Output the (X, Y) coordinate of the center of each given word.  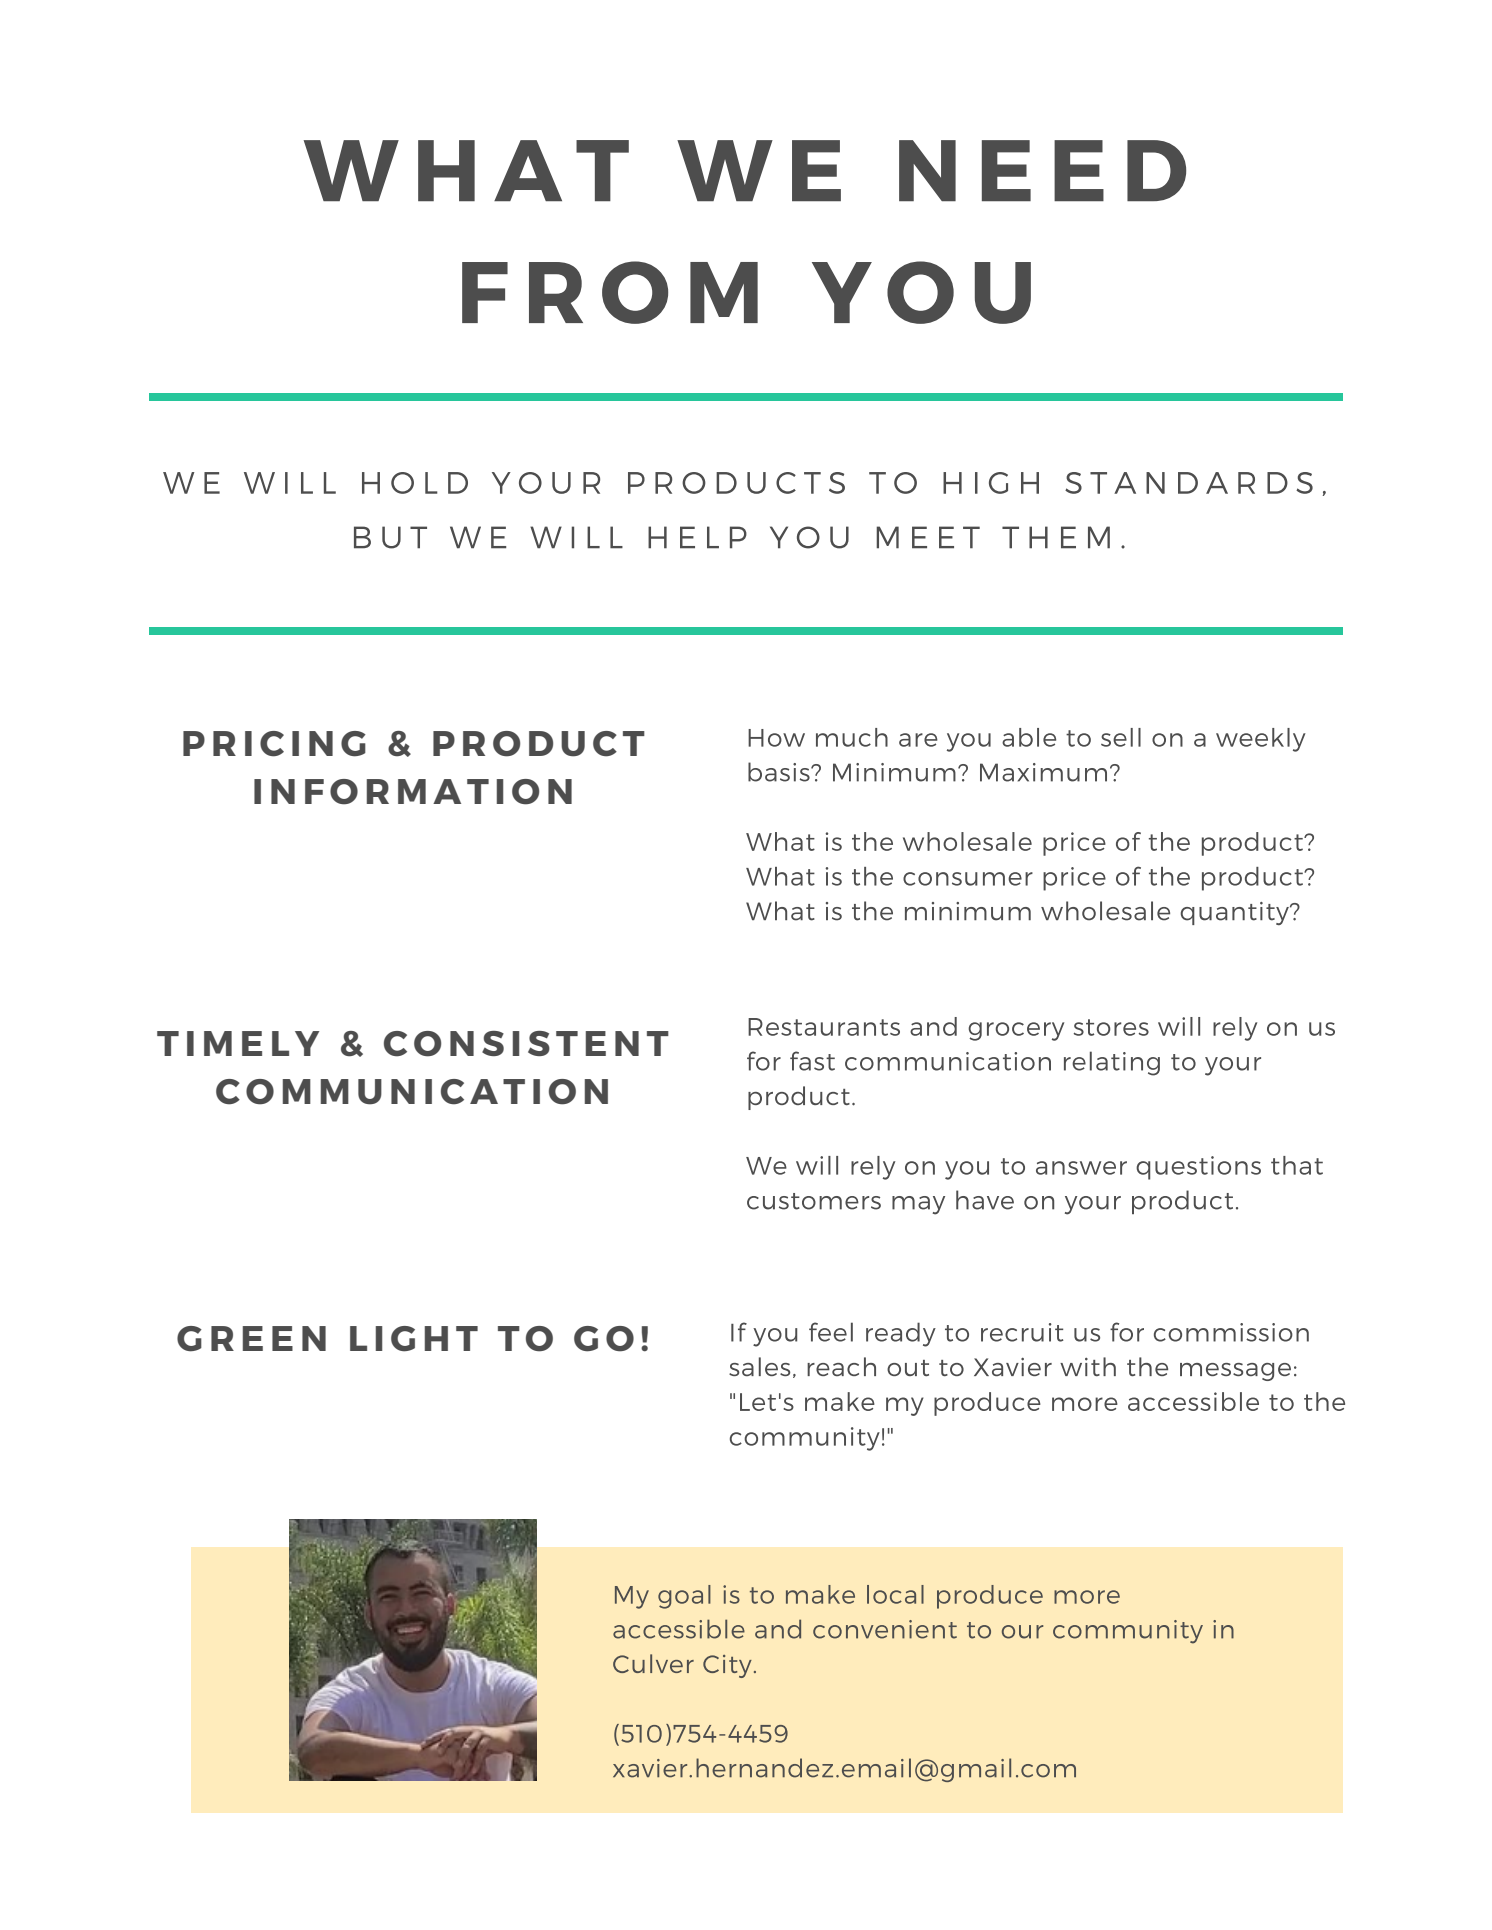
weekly (1261, 740)
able (1029, 737)
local (895, 1594)
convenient (885, 1629)
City (727, 1666)
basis (780, 772)
